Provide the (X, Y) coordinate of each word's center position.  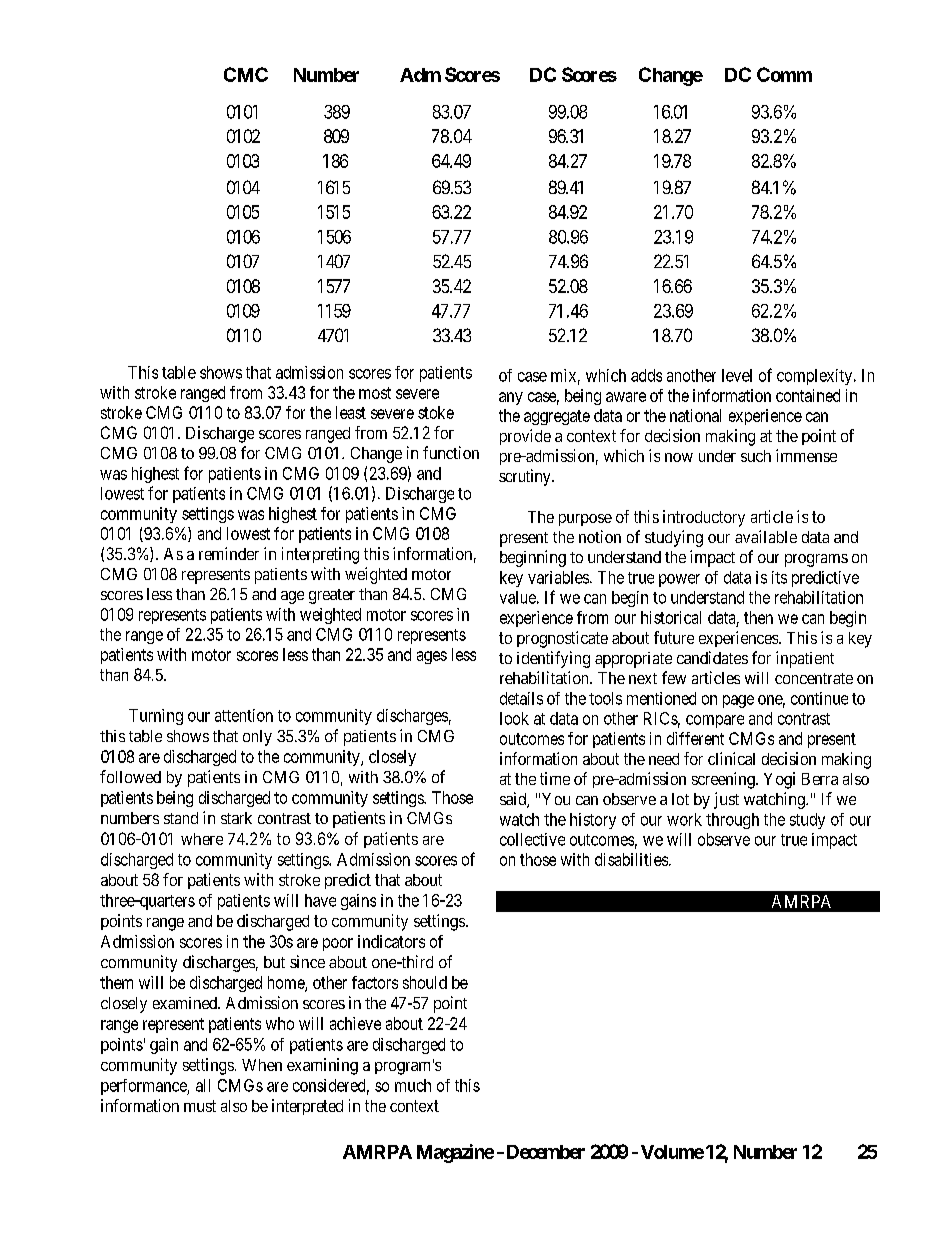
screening (724, 780)
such (756, 456)
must (200, 1106)
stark (236, 818)
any (511, 398)
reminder (229, 553)
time (555, 778)
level (737, 375)
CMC (246, 74)
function (451, 452)
